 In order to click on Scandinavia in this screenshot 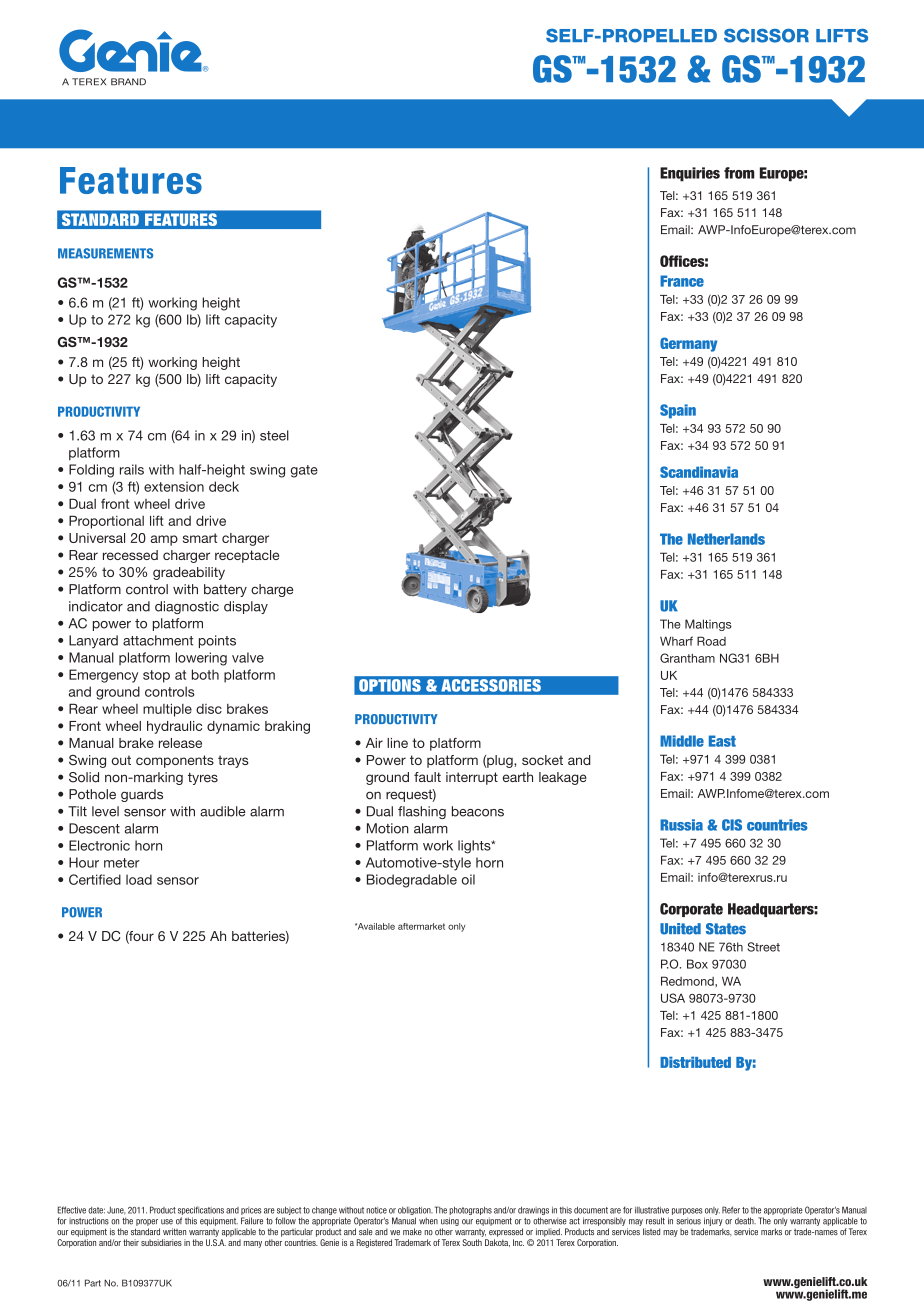, I will do `click(699, 472)`.
